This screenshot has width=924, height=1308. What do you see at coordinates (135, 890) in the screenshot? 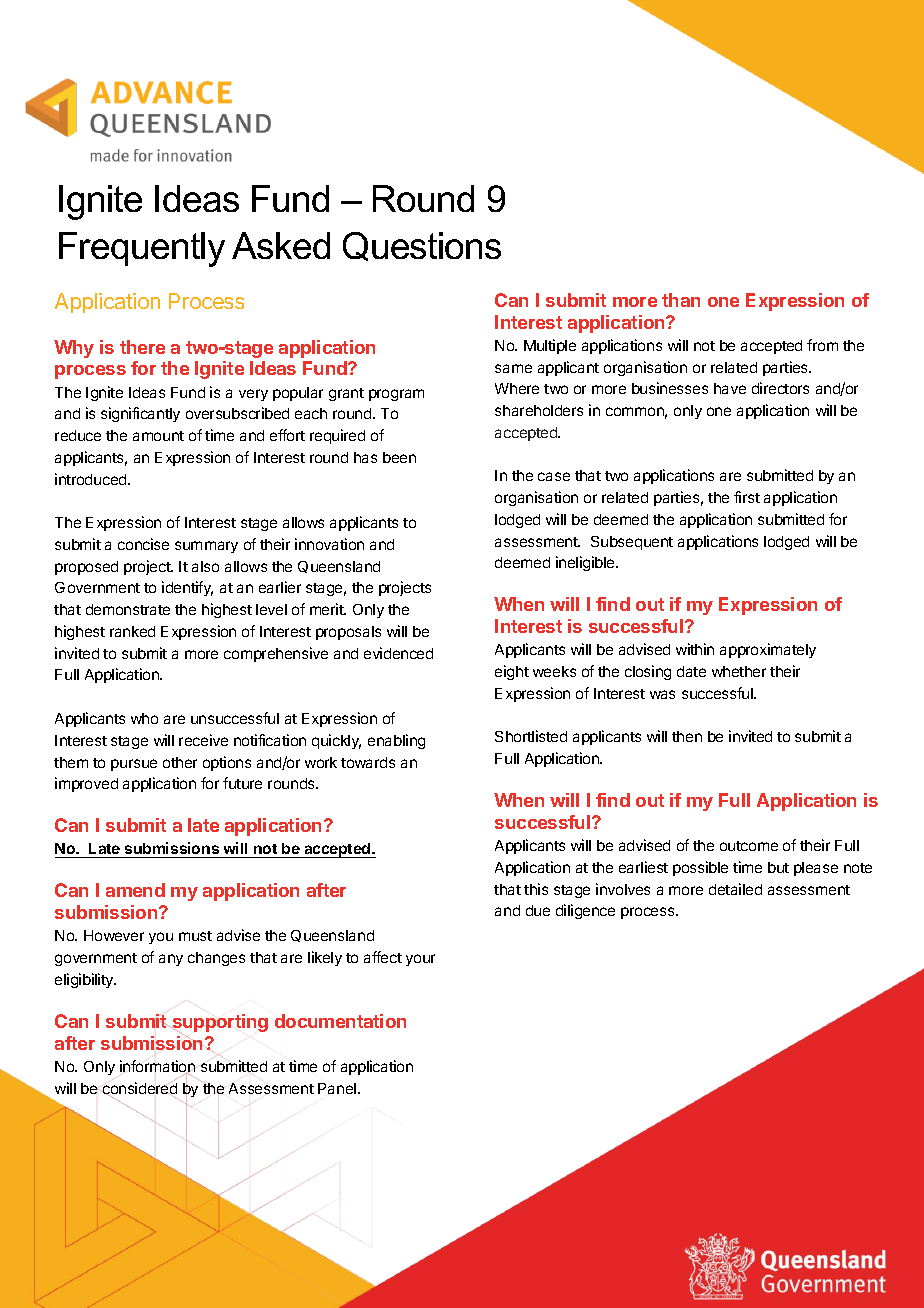
I see `amend` at bounding box center [135, 890].
